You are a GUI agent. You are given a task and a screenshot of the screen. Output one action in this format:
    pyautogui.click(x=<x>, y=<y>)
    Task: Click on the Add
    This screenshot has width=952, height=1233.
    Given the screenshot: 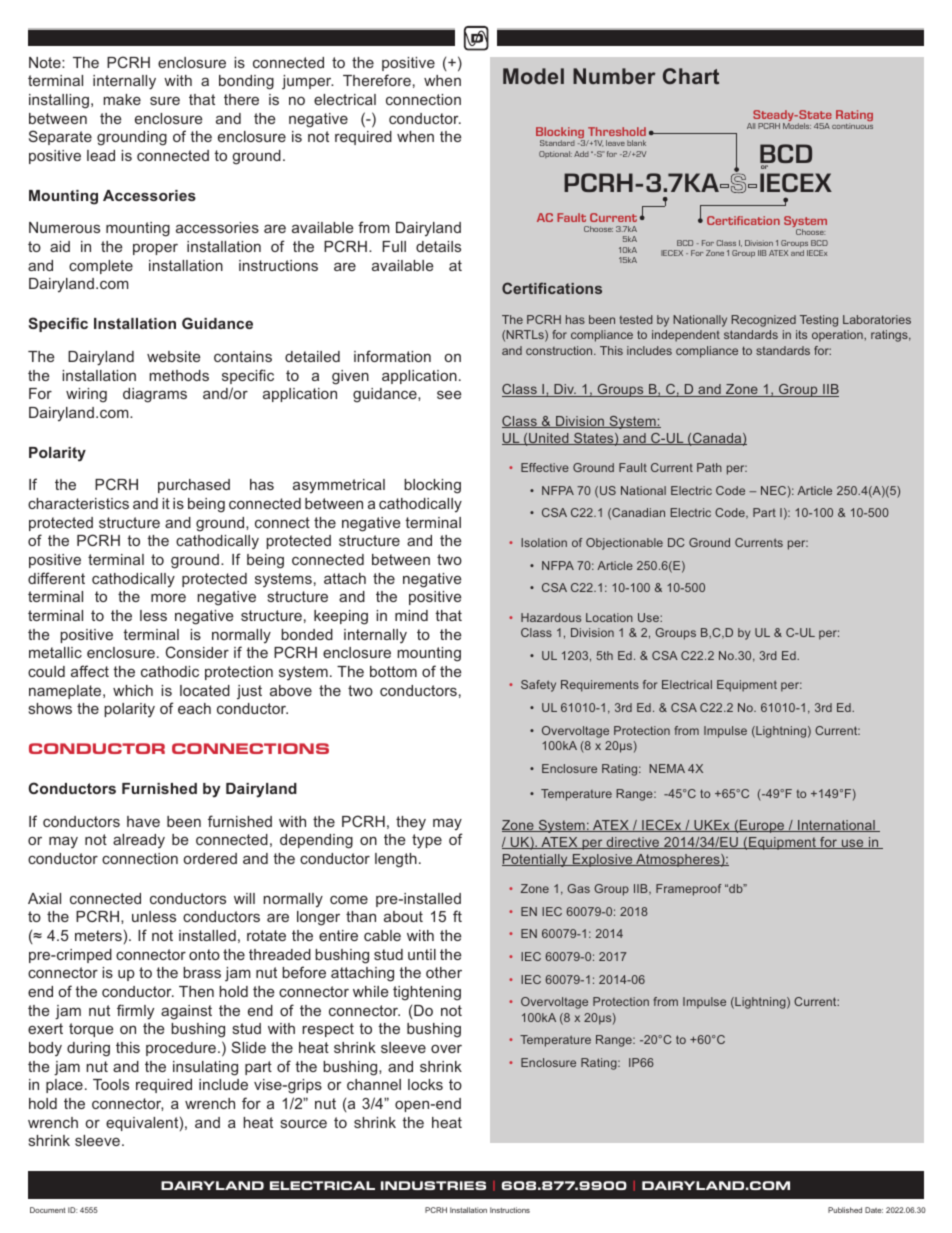 What is the action you would take?
    pyautogui.click(x=581, y=154)
